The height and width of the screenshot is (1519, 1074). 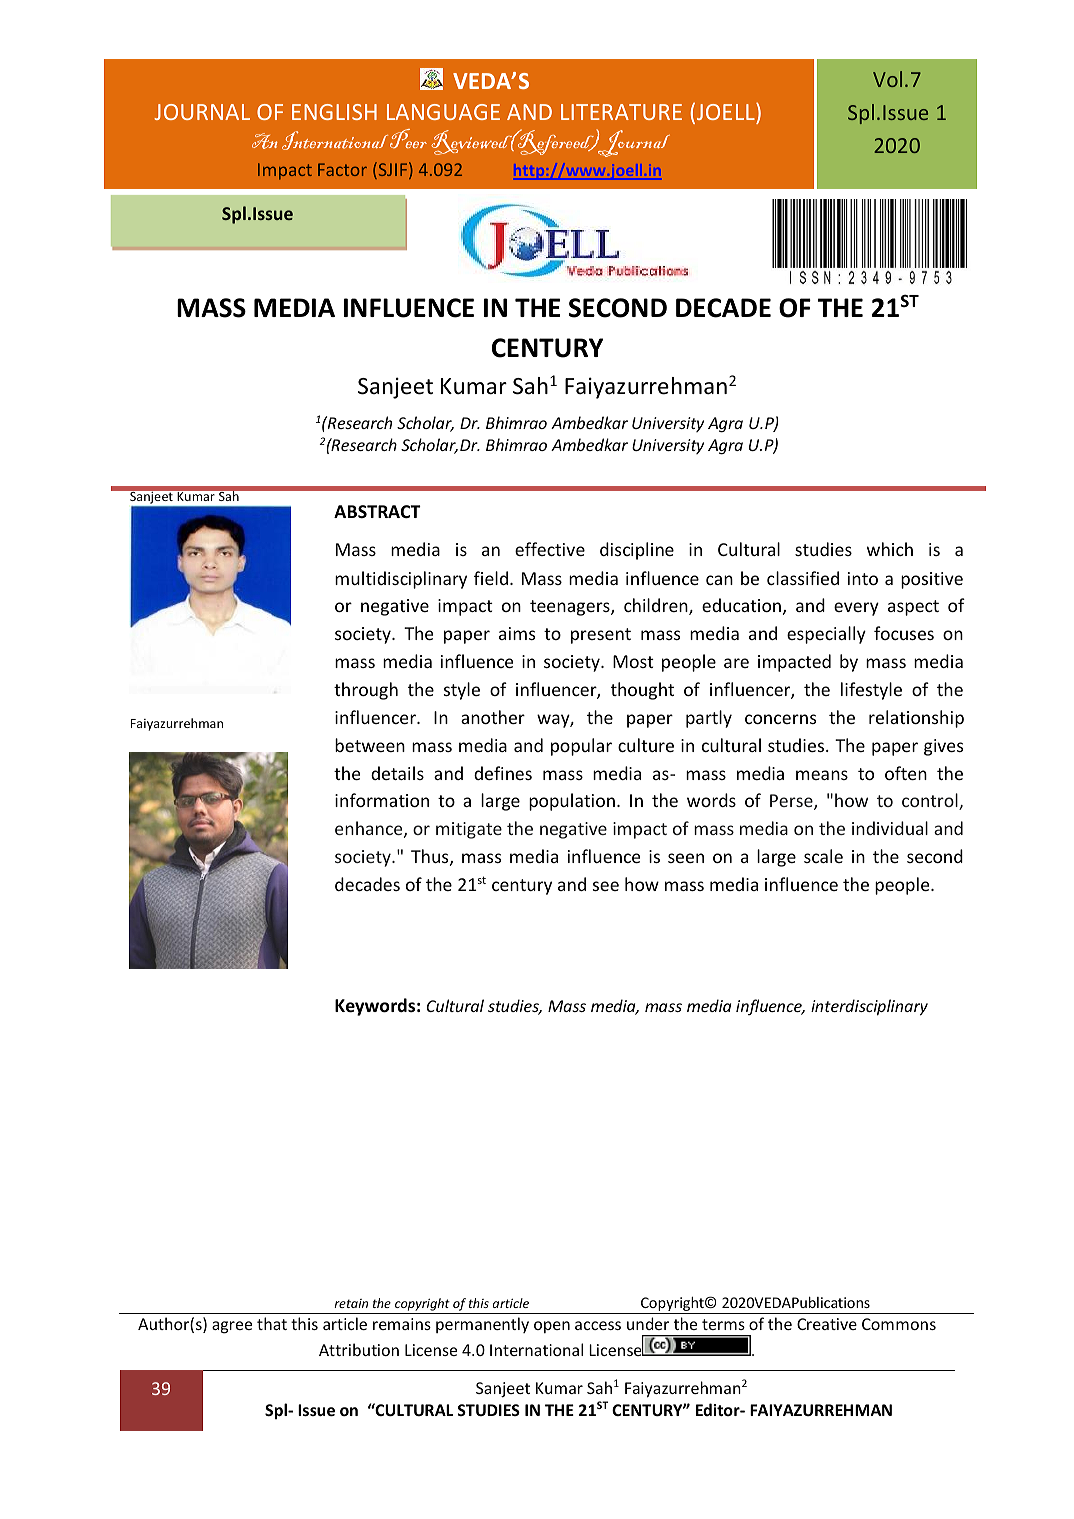 I want to click on LANGUAGE, so click(x=443, y=112).
